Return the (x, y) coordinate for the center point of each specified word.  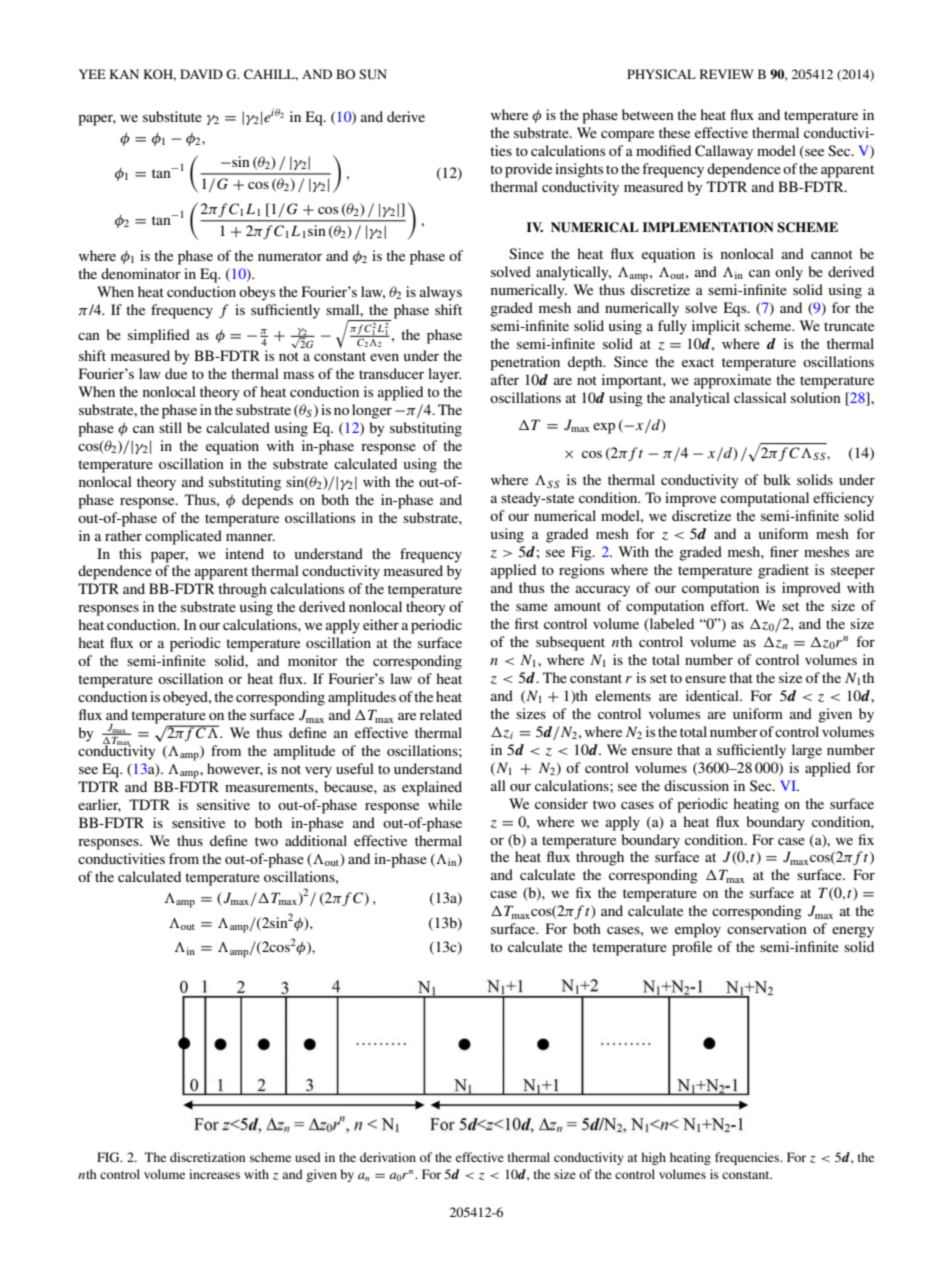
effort (729, 605)
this (130, 553)
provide (528, 170)
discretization (207, 1157)
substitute (172, 116)
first (527, 623)
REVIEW (727, 74)
